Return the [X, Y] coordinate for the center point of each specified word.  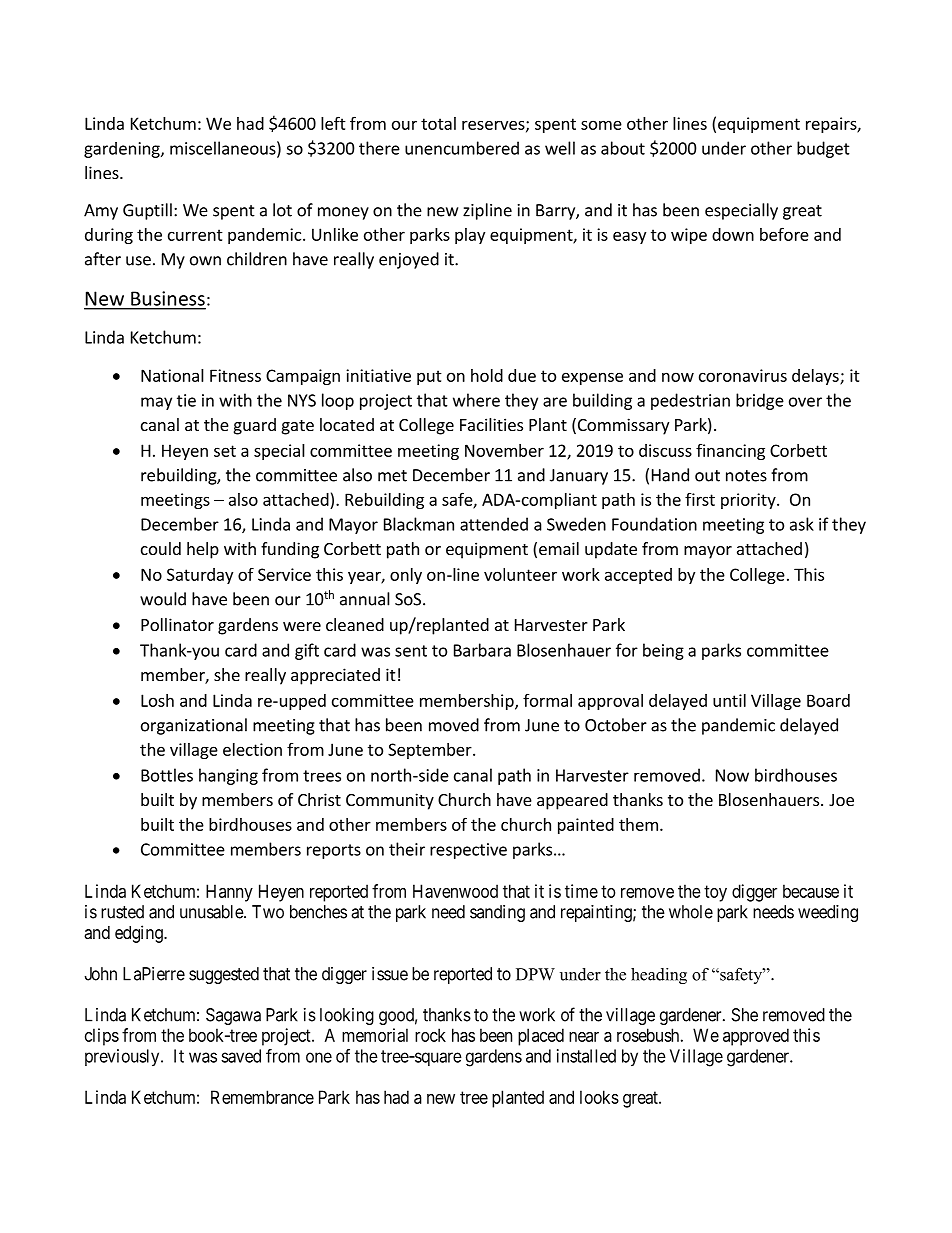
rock [430, 1035]
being [663, 651]
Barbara [482, 650]
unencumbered [462, 148]
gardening [123, 150]
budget [823, 149]
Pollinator [177, 624]
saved [241, 1056]
